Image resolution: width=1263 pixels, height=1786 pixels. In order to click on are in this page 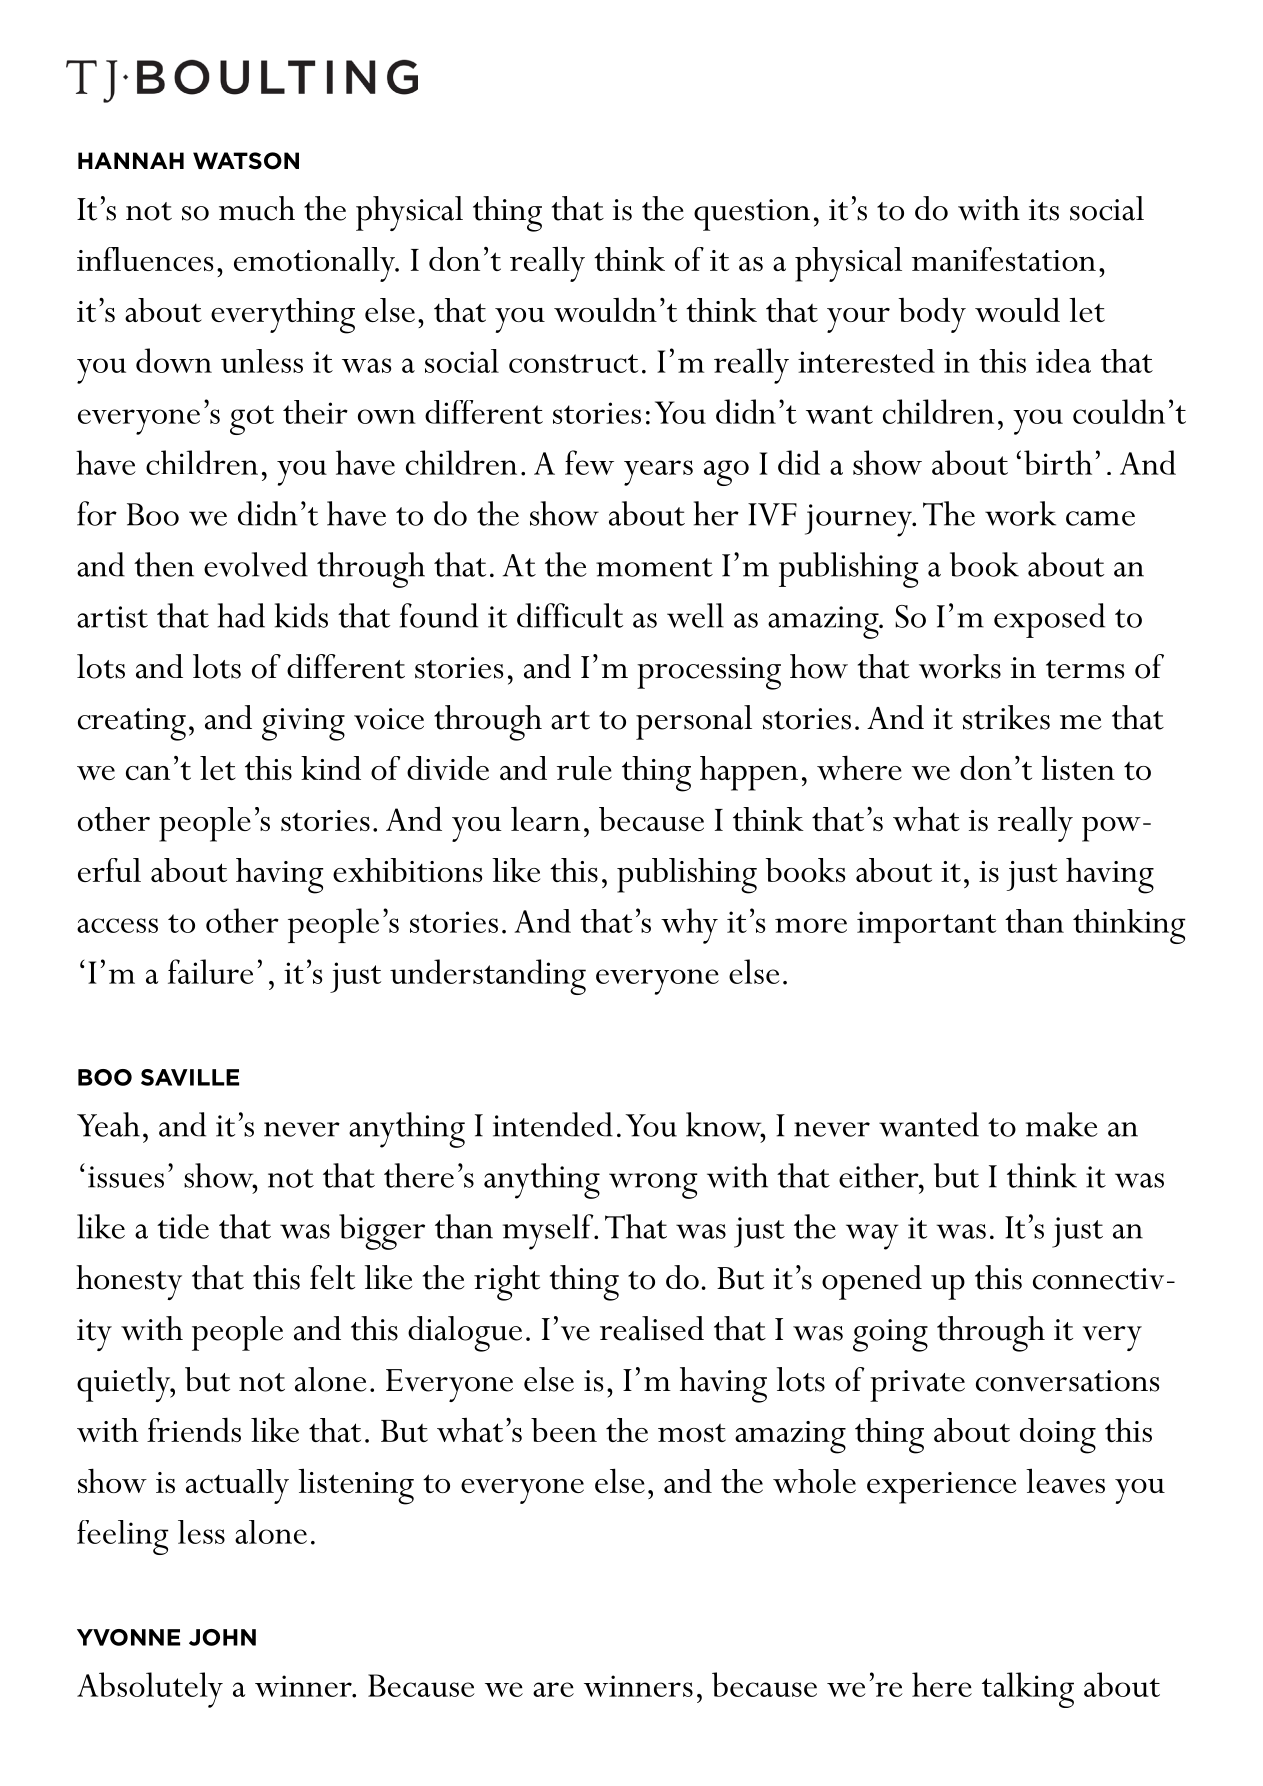, I will do `click(553, 1689)`.
